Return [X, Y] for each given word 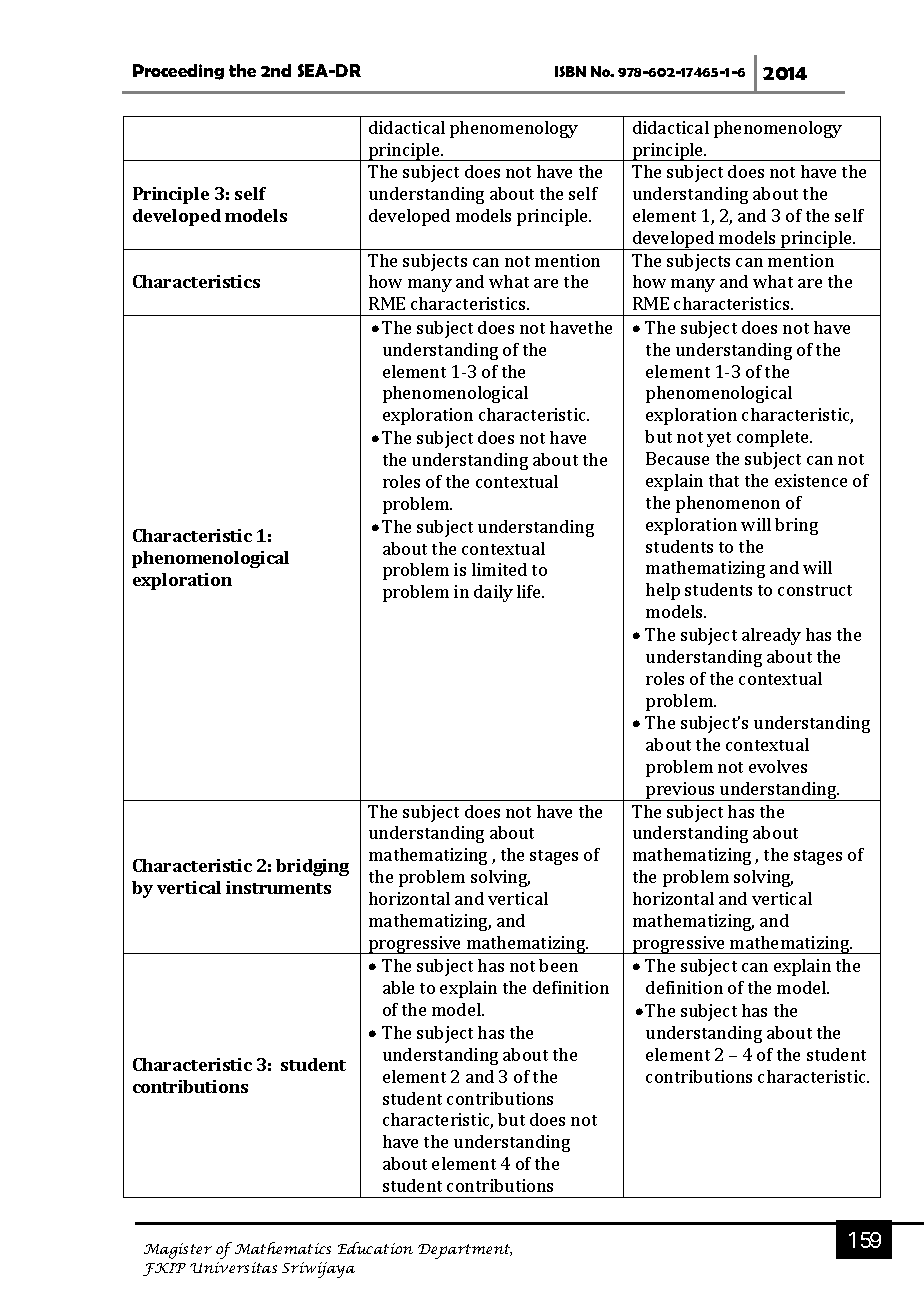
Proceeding [178, 72]
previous [680, 791]
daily [493, 593]
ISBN [570, 71]
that [724, 480]
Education [375, 1248]
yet [719, 439]
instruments [278, 887]
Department [465, 1251]
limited [499, 569]
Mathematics [283, 1248]
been [558, 965]
